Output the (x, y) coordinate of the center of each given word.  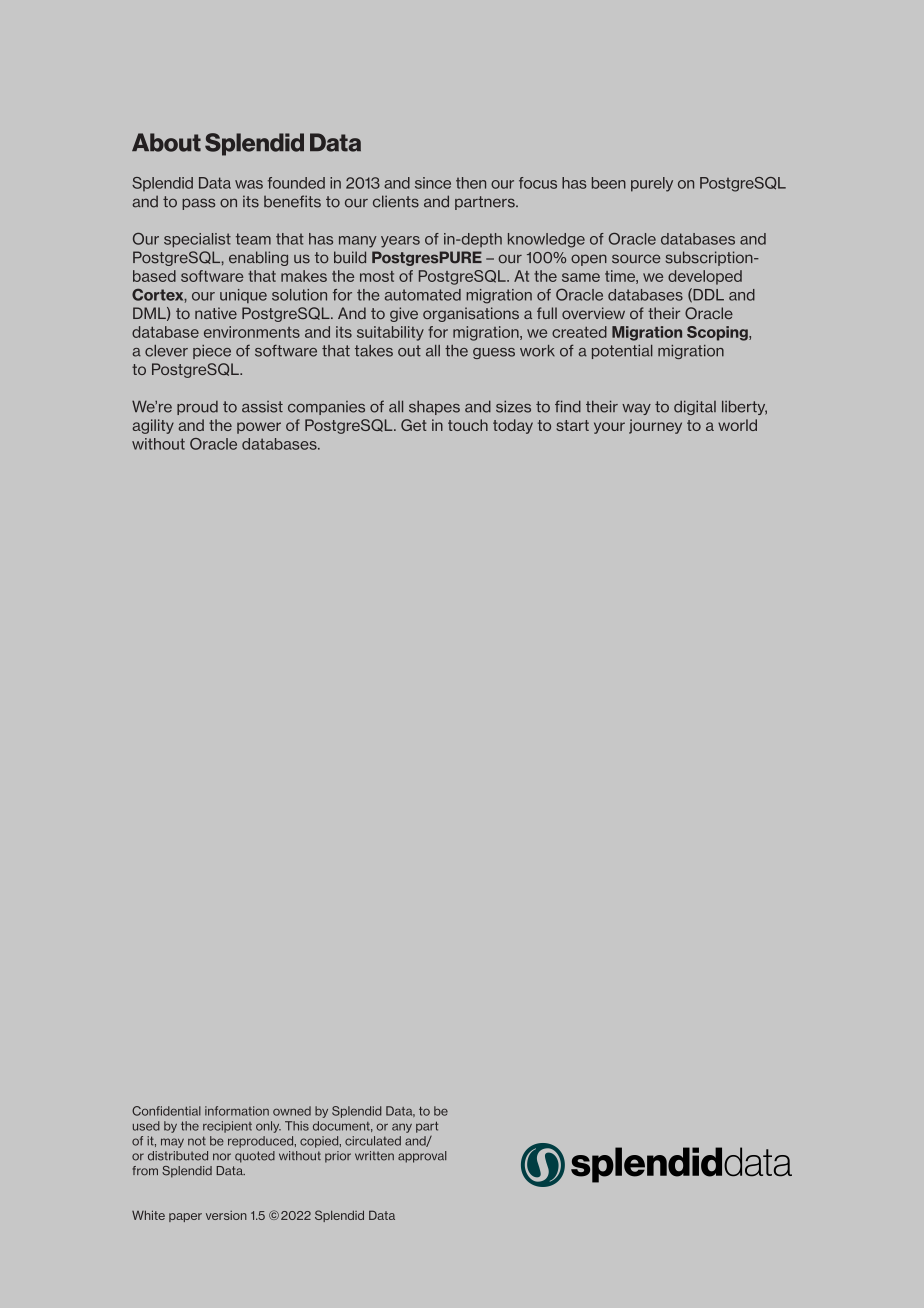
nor (222, 1157)
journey (655, 426)
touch (468, 425)
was (249, 184)
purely (652, 184)
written (374, 1156)
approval (422, 1157)
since (433, 183)
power (259, 428)
